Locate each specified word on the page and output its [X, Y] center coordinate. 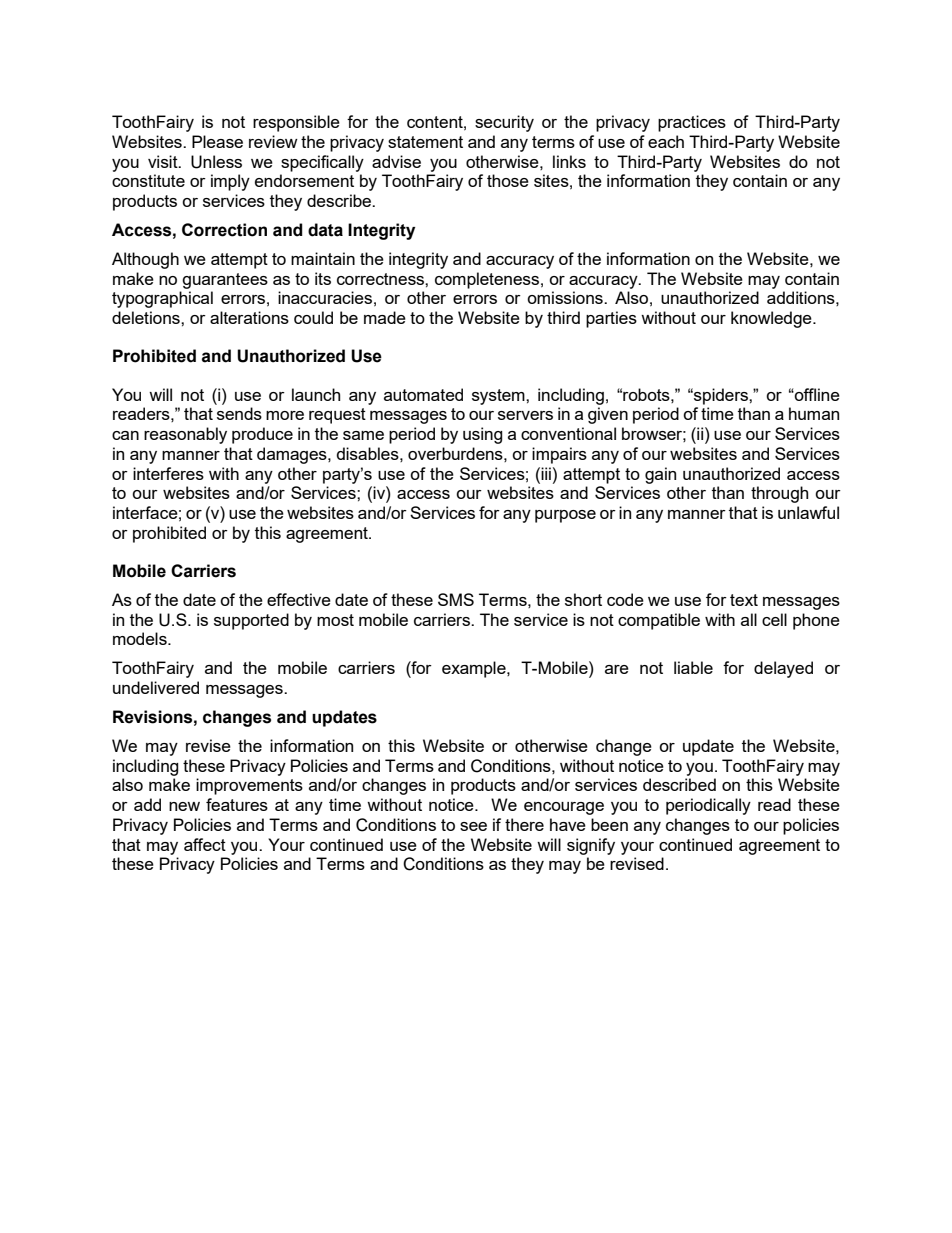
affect [205, 844]
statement [425, 142]
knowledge [772, 319]
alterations [249, 317]
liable [693, 667]
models [141, 638]
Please [217, 141]
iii [545, 473]
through [779, 494]
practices [692, 123]
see [473, 826]
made [385, 317]
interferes [168, 473]
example [475, 669]
